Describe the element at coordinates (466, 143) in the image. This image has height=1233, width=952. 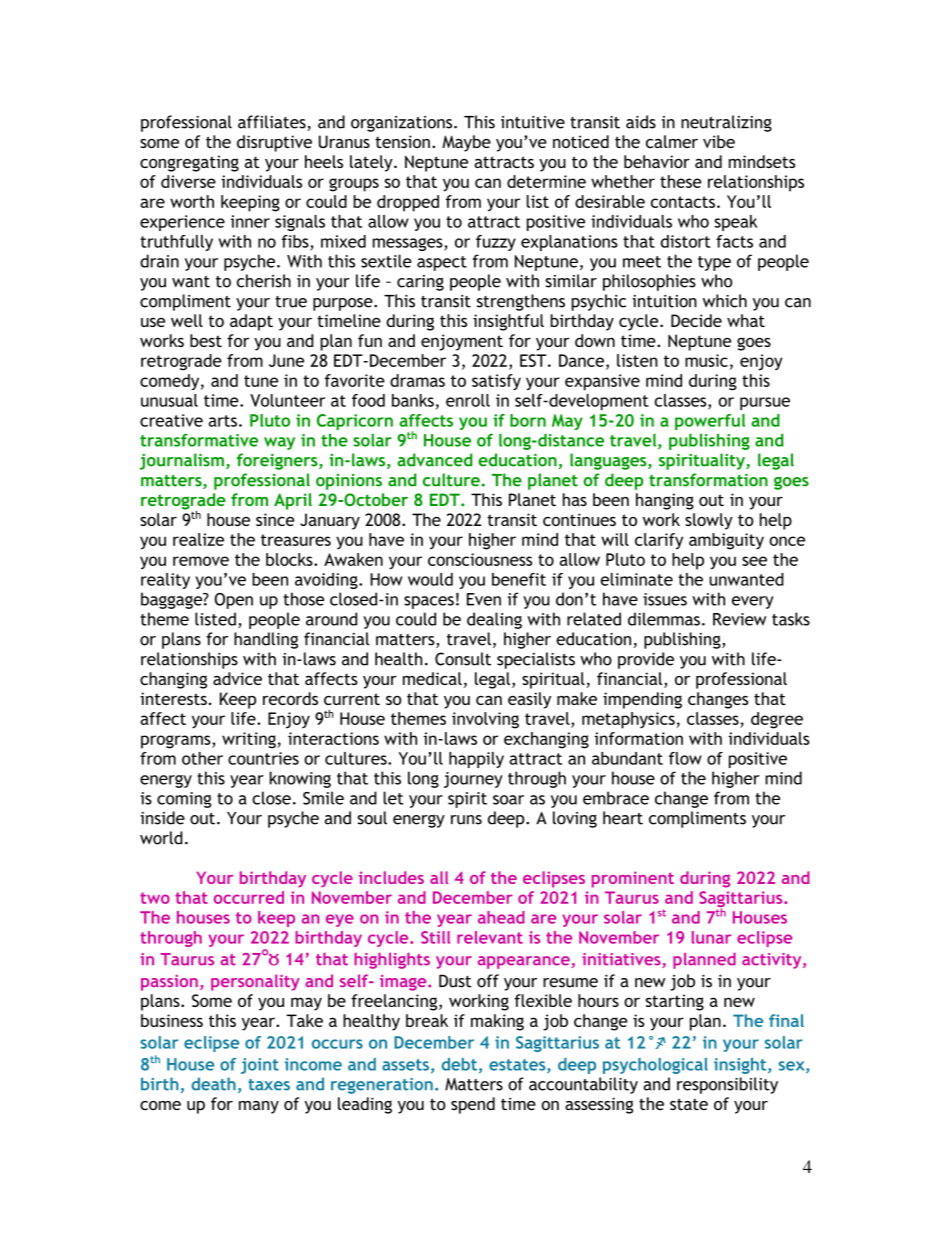
I see `Maybe` at that location.
